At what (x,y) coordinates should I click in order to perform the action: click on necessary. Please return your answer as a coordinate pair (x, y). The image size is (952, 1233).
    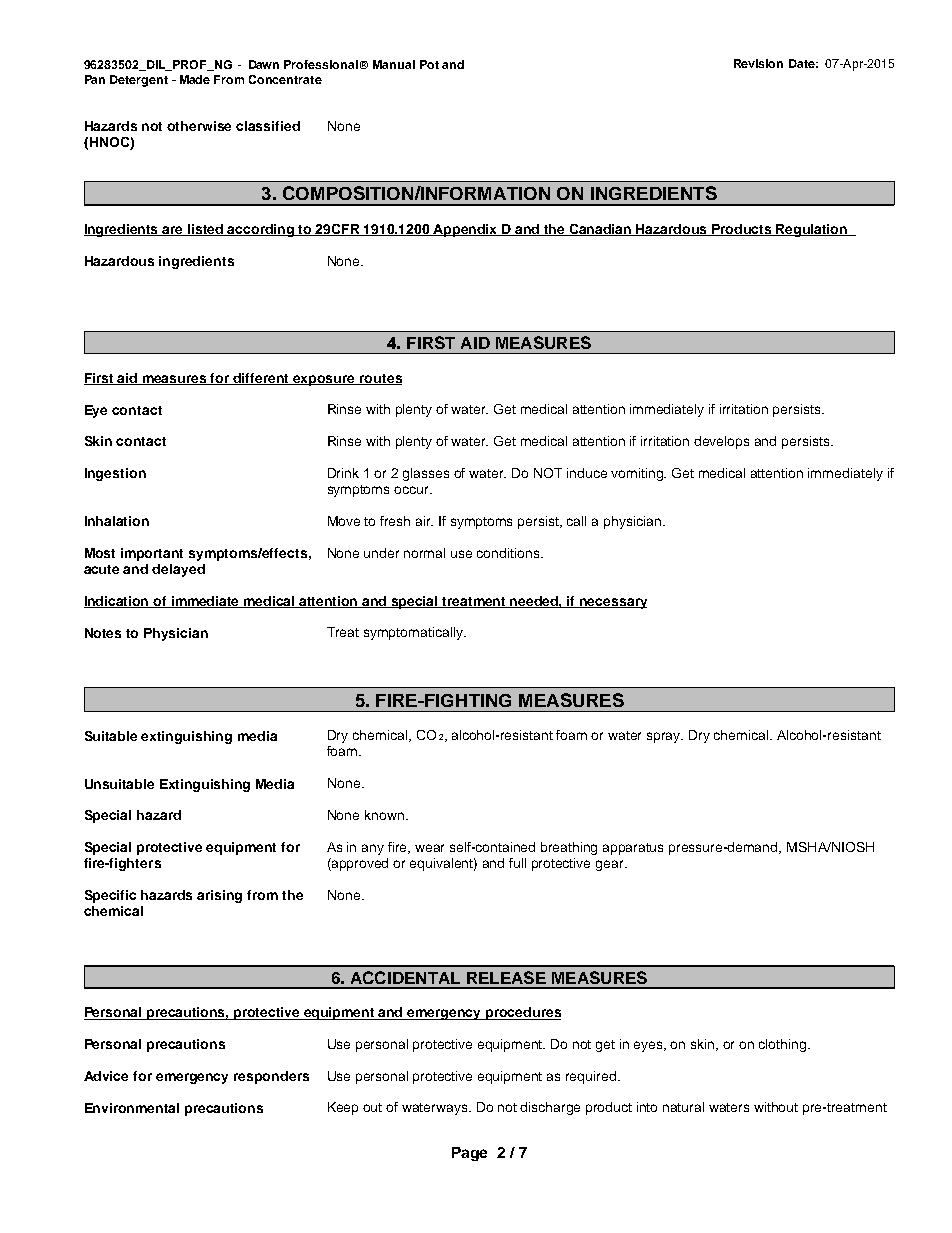
    Looking at the image, I should click on (612, 603).
